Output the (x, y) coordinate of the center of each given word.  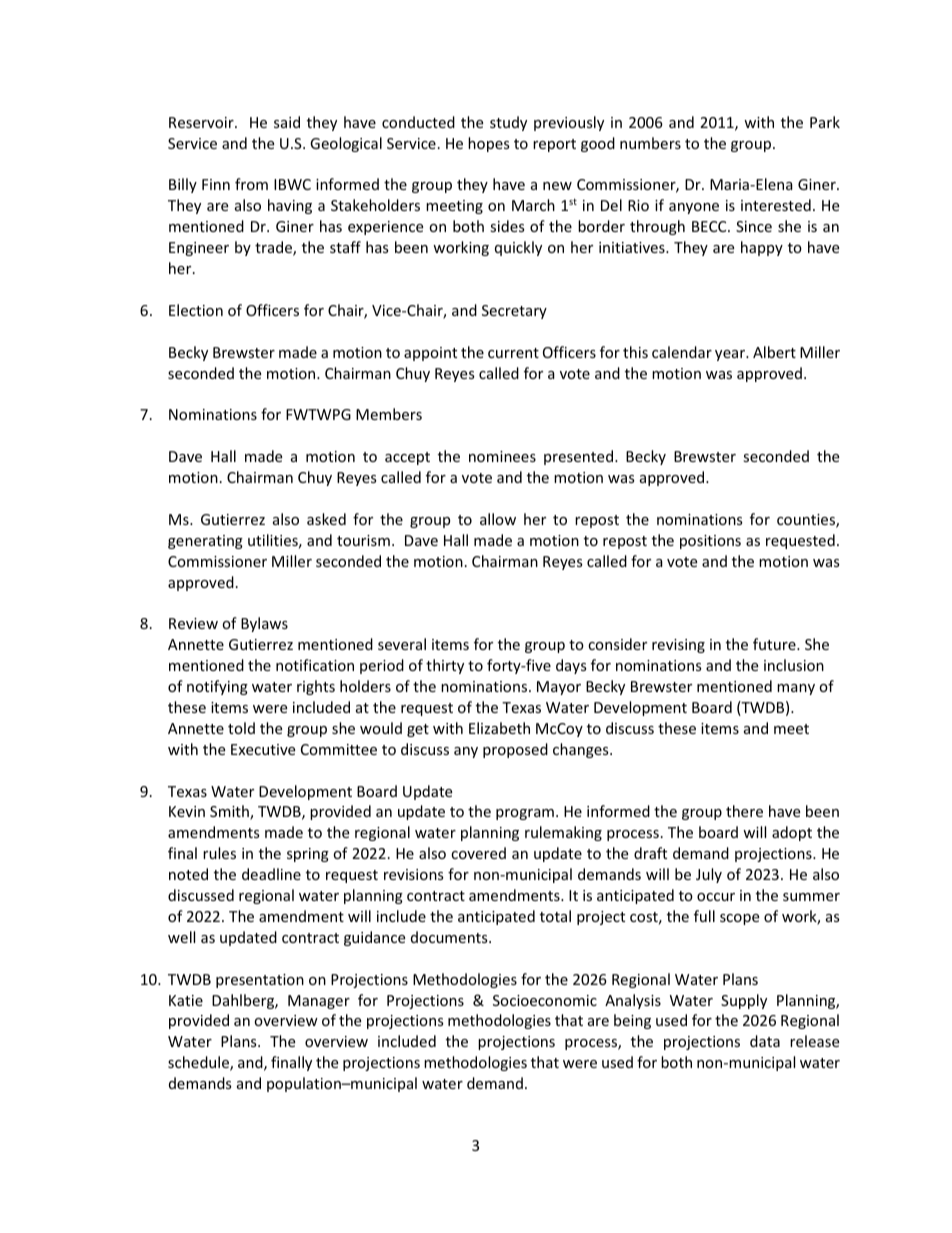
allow (498, 519)
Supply (744, 1001)
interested (776, 205)
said (287, 122)
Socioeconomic (545, 1000)
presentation (260, 981)
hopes (489, 144)
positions (710, 542)
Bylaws (264, 624)
